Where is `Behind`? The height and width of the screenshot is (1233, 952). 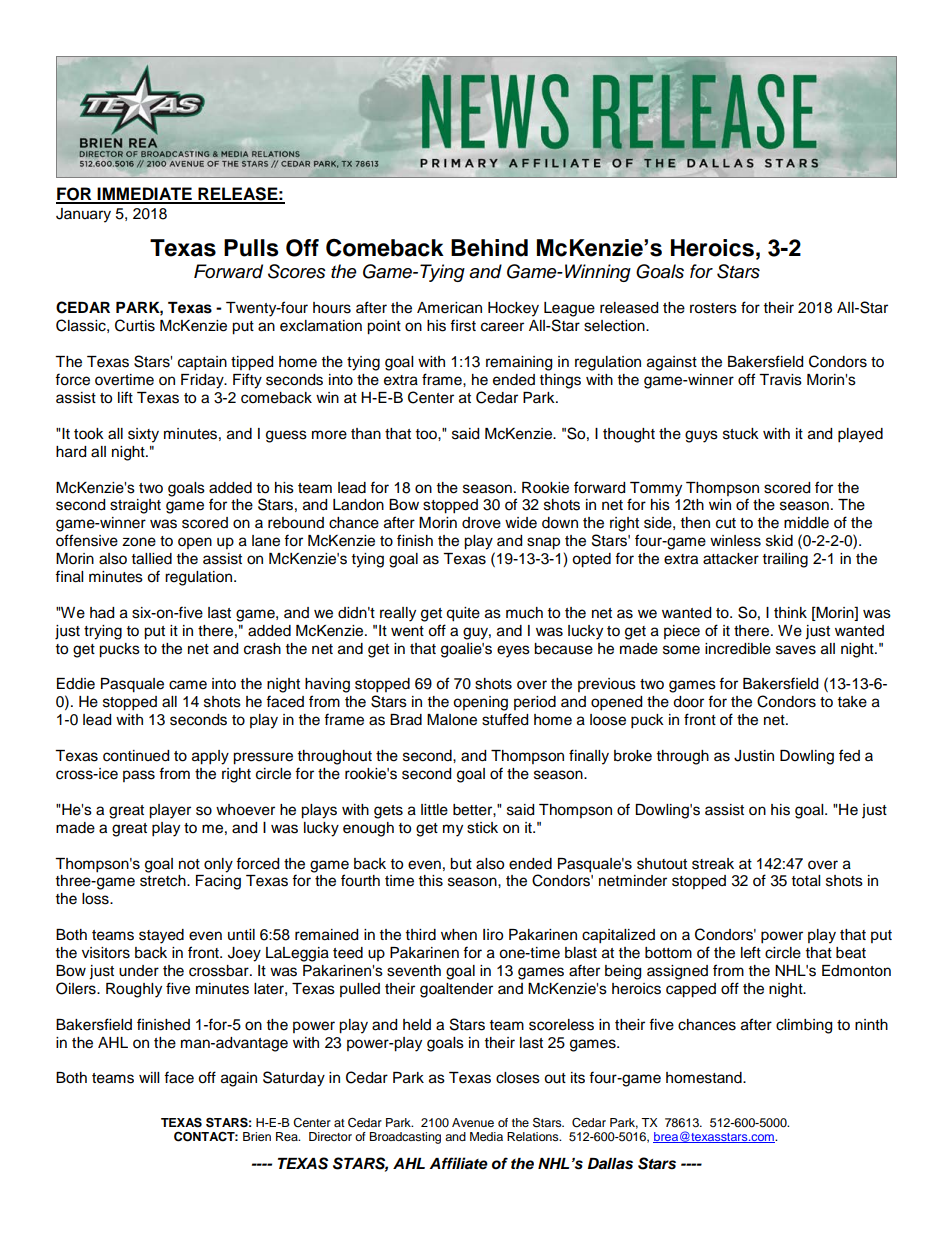 Behind is located at coordinates (489, 248).
